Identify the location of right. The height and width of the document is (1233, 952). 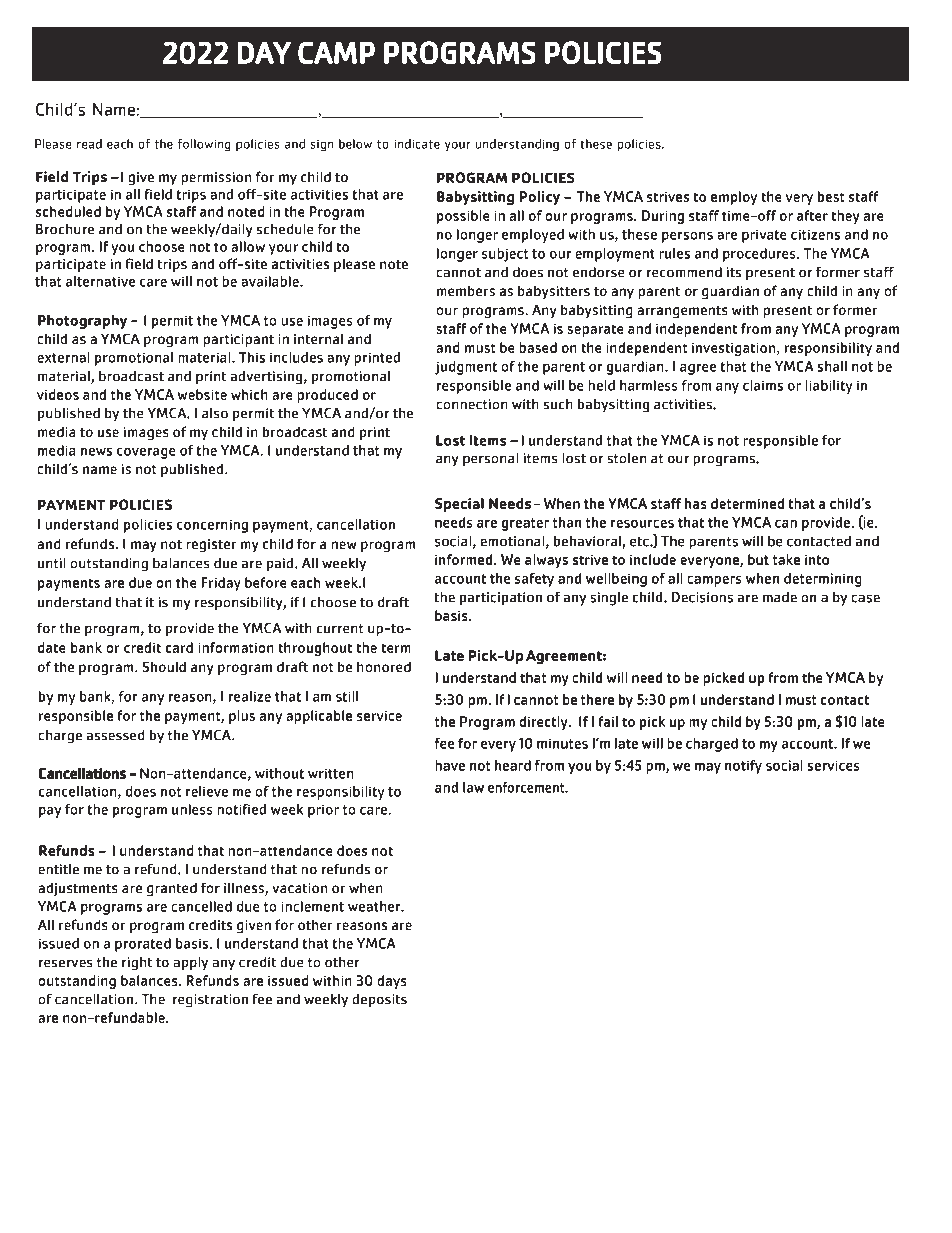
(137, 964).
